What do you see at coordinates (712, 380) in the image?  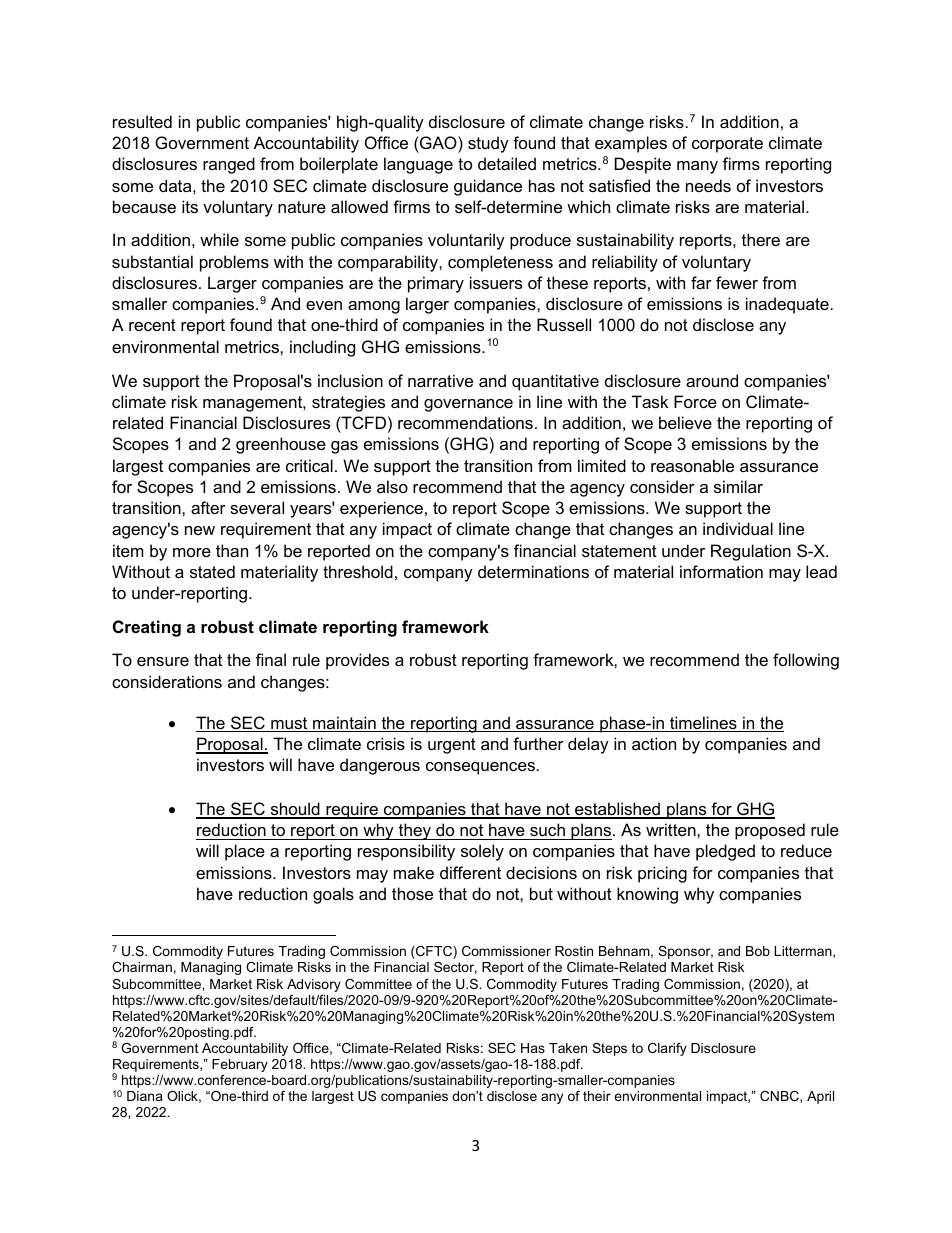 I see `around` at bounding box center [712, 380].
